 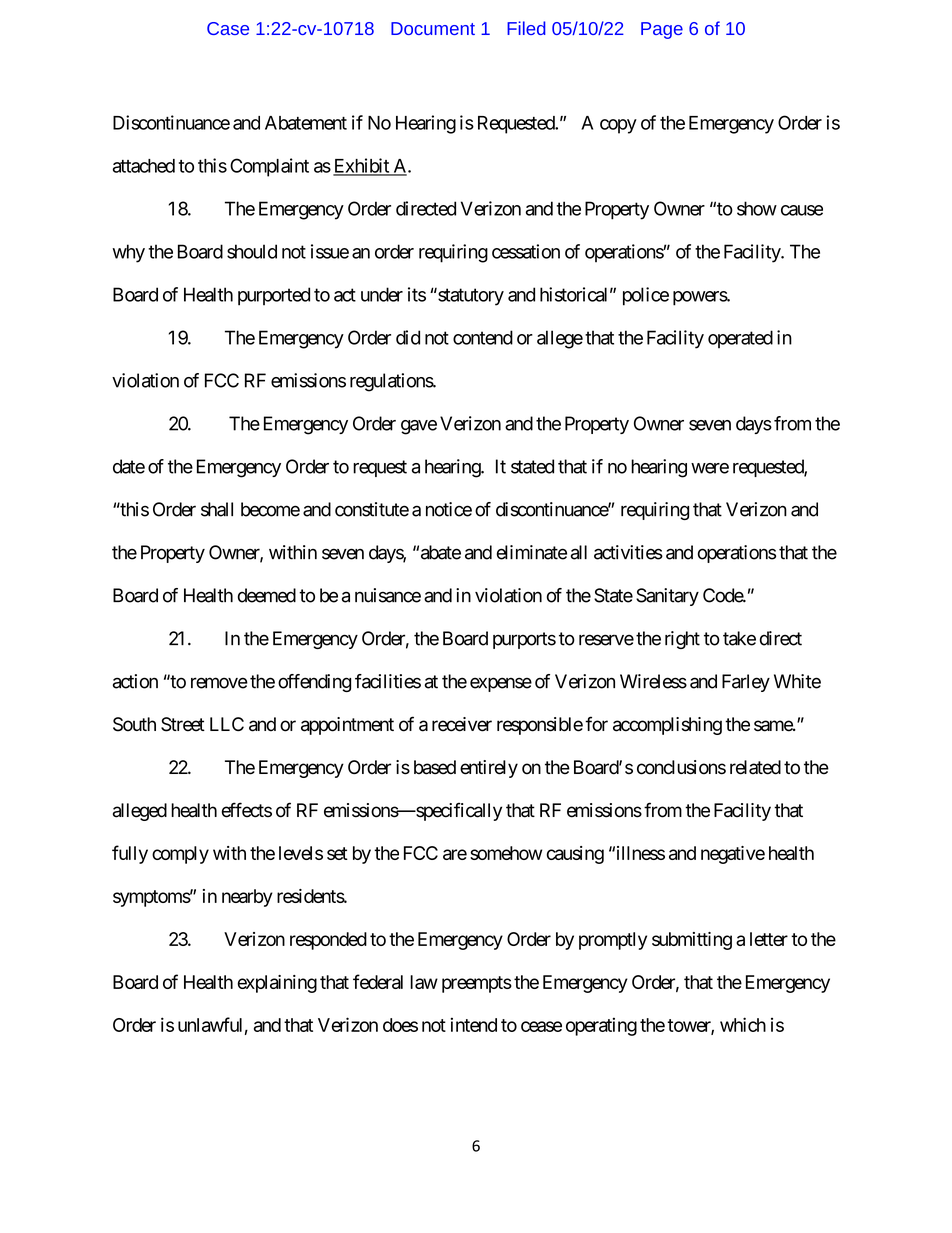 I want to click on cessation, so click(x=526, y=251).
